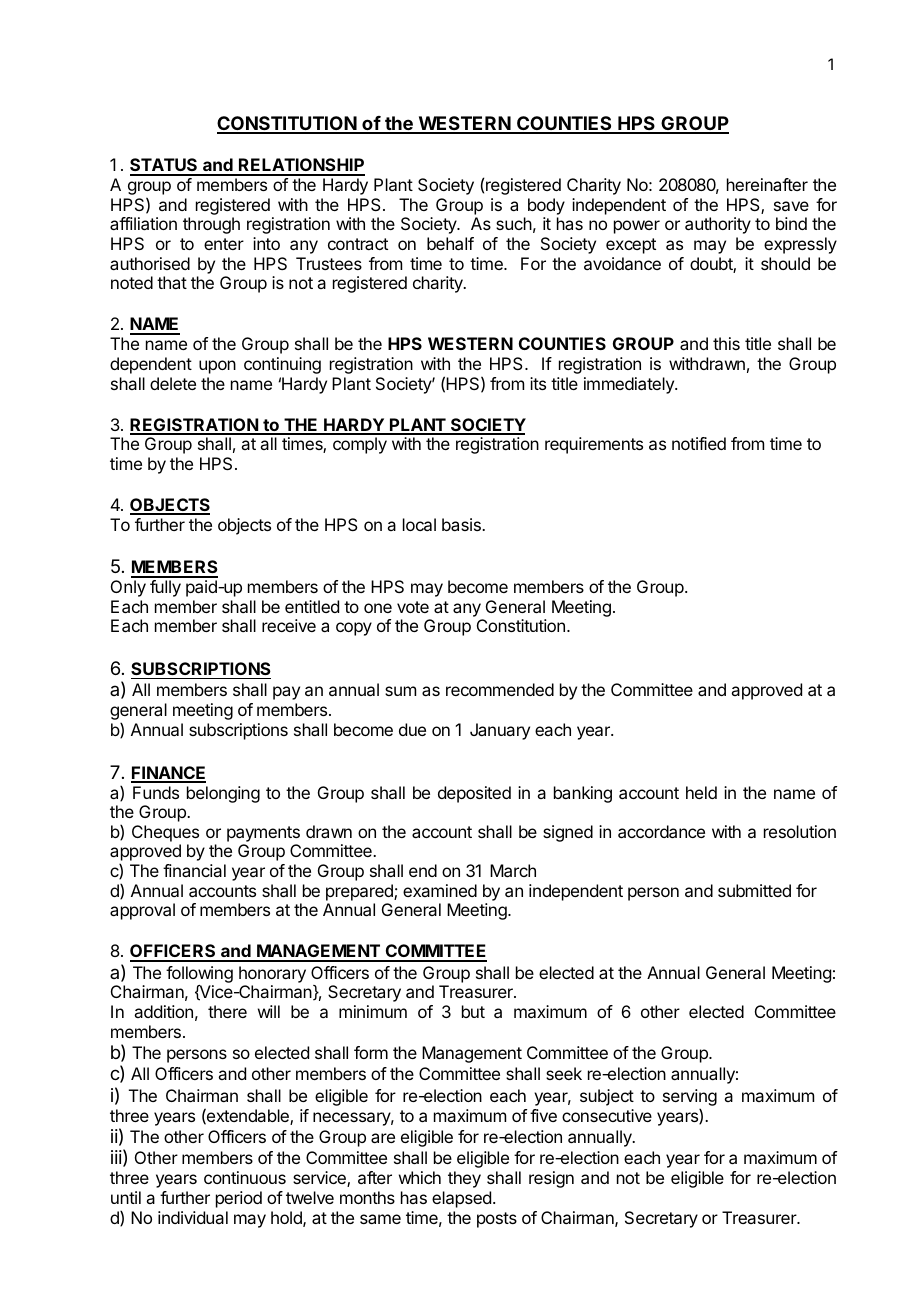 This image has height=1308, width=924. What do you see at coordinates (165, 588) in the image?
I see `fully` at bounding box center [165, 588].
